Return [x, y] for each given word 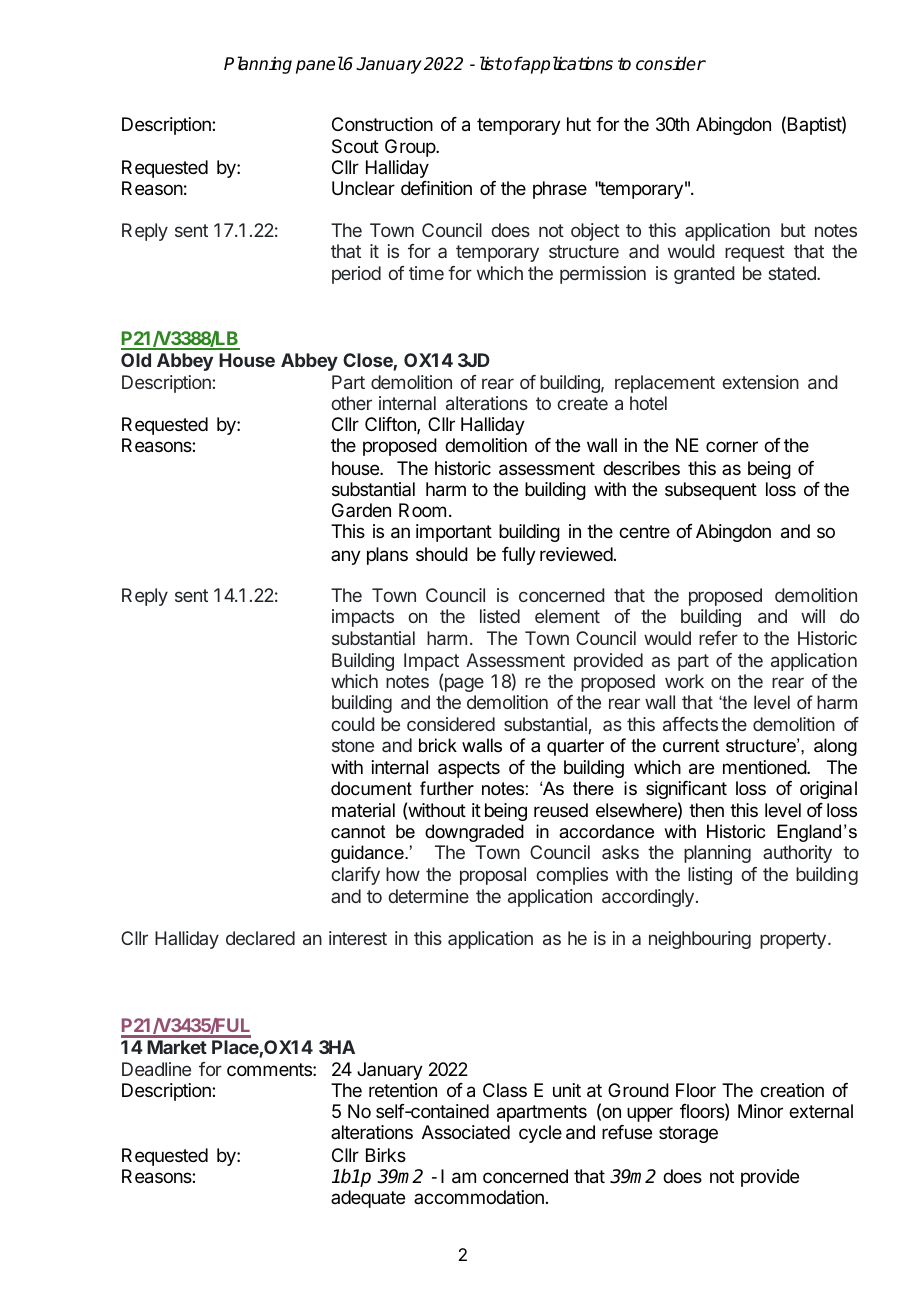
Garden [361, 510]
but [793, 230]
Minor [760, 1111]
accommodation [479, 1197]
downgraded [474, 833]
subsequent [711, 491]
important [454, 533]
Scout [355, 146]
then [706, 810]
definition [436, 188]
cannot [358, 832]
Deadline [156, 1069]
